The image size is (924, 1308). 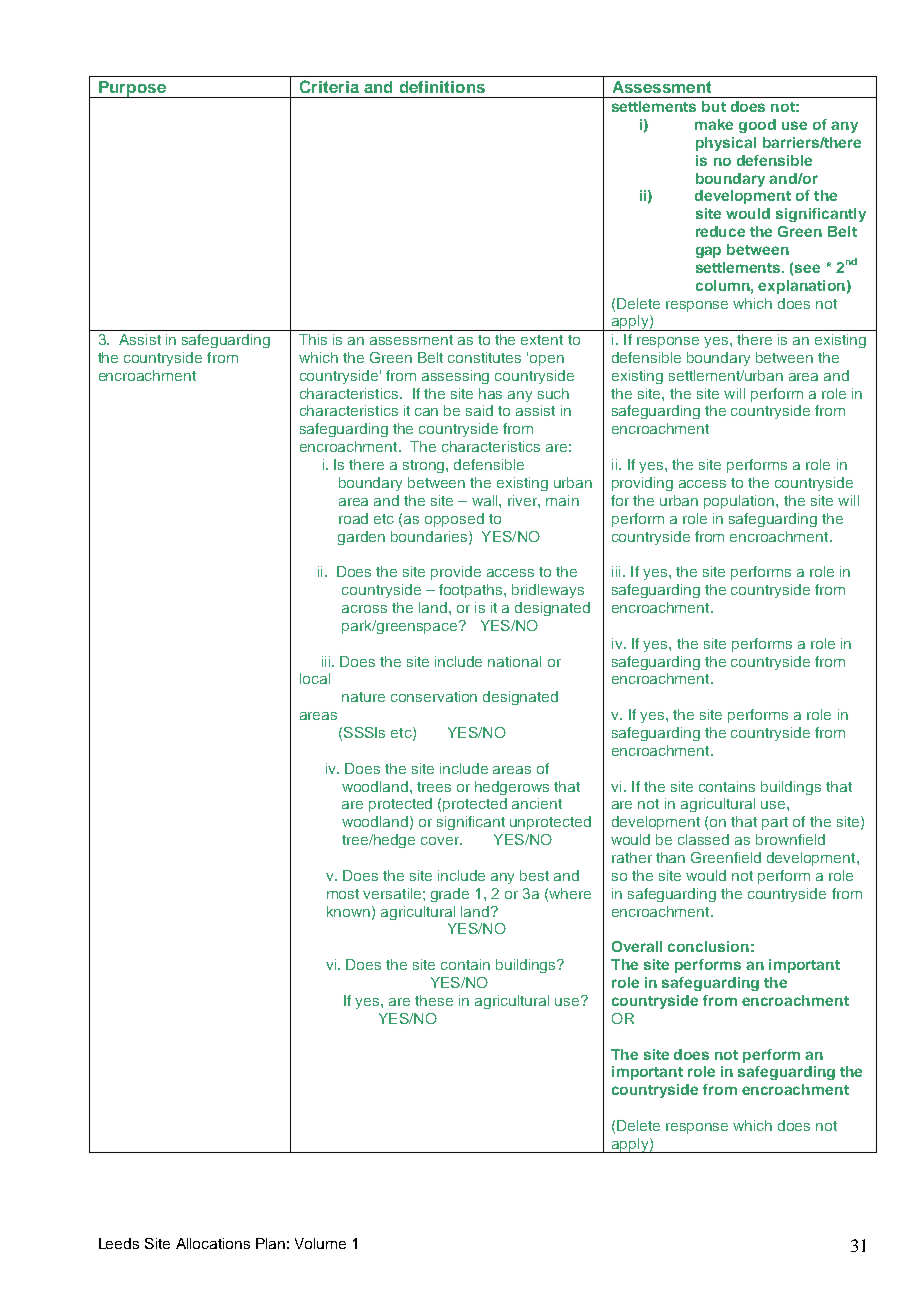 I want to click on provide, so click(x=456, y=573).
